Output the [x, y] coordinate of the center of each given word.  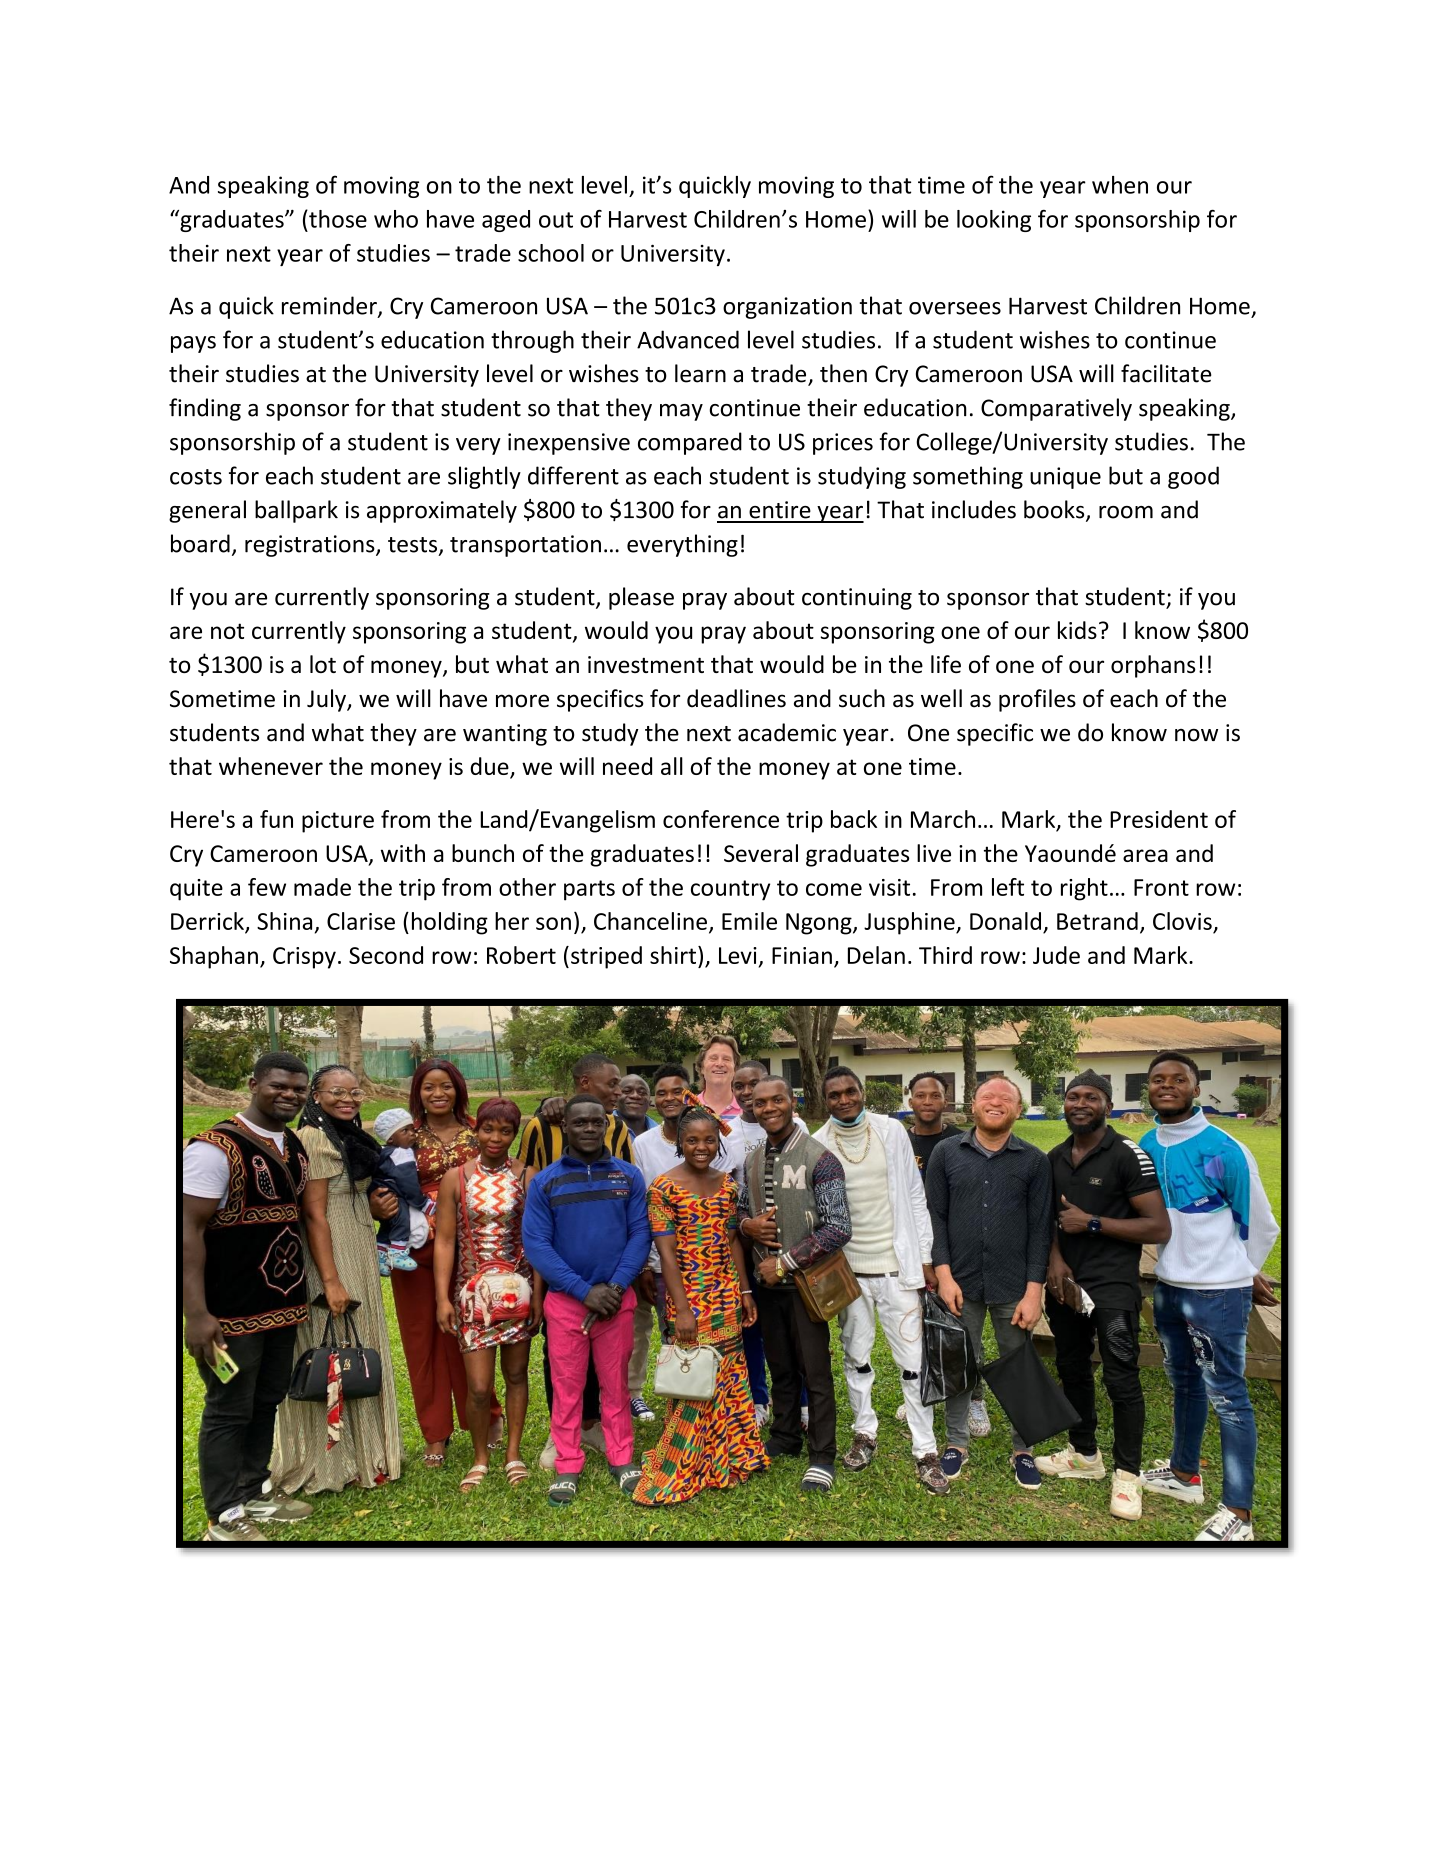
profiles [1037, 700]
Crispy [304, 958]
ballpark [296, 511]
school [551, 253]
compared [690, 443]
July [327, 700]
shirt [673, 955]
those [337, 219]
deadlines [736, 698]
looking [994, 221]
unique [1065, 478]
